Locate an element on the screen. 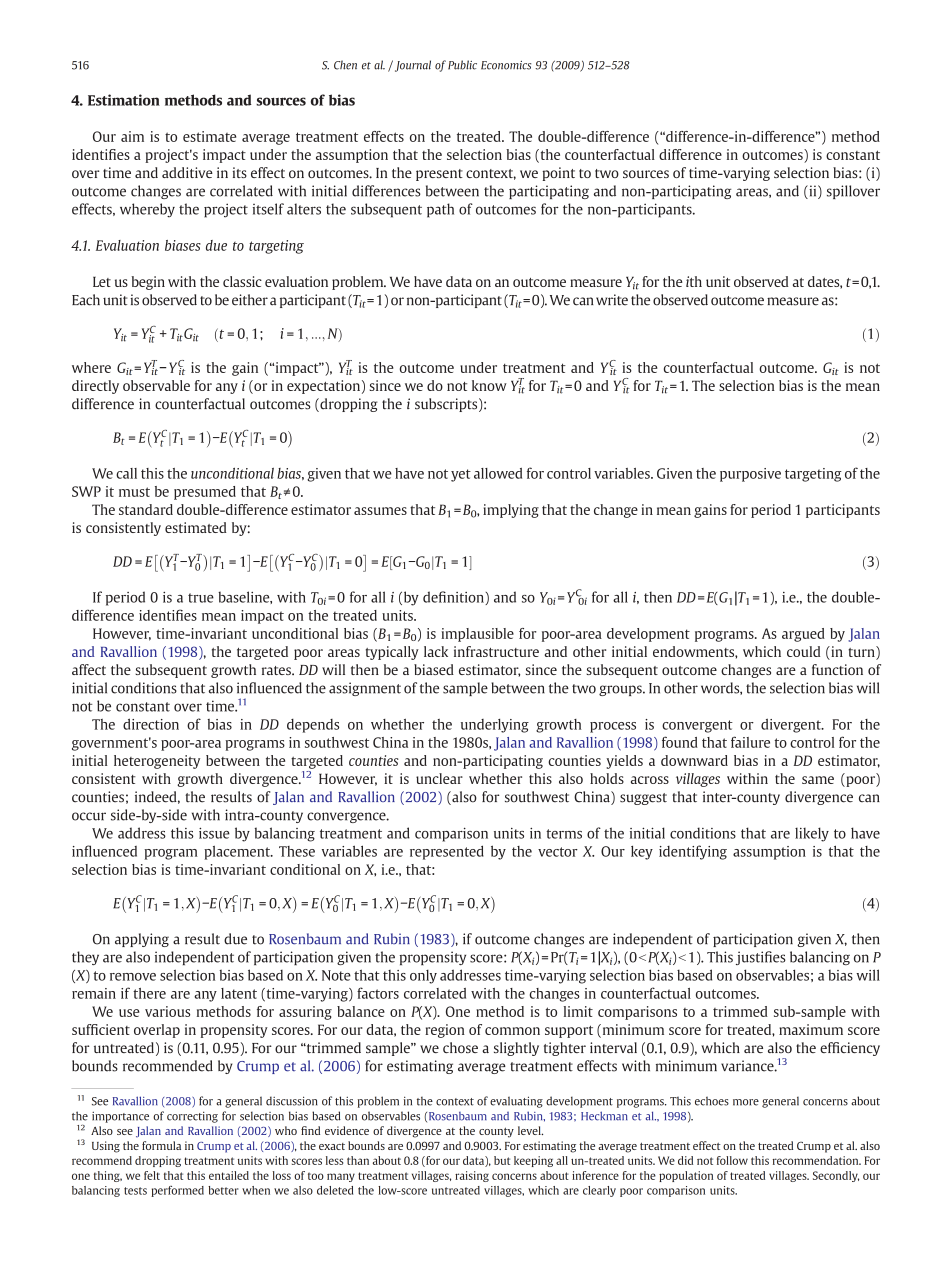  purposive is located at coordinates (750, 475).
